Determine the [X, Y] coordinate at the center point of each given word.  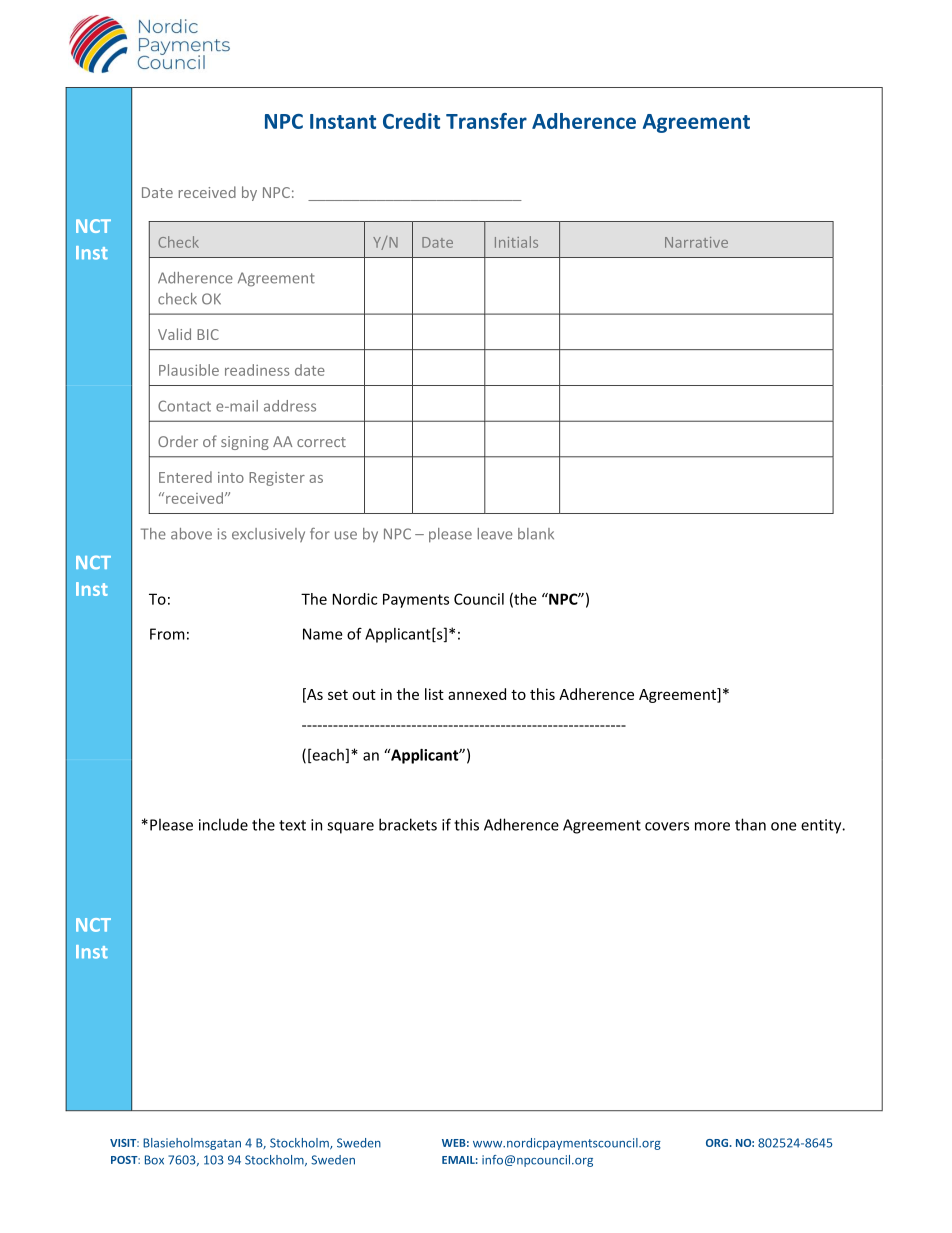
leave [495, 534]
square [350, 828]
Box [154, 1160]
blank [536, 534]
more [712, 826]
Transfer [486, 121]
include [223, 824]
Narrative [696, 242]
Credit [411, 121]
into [231, 477]
